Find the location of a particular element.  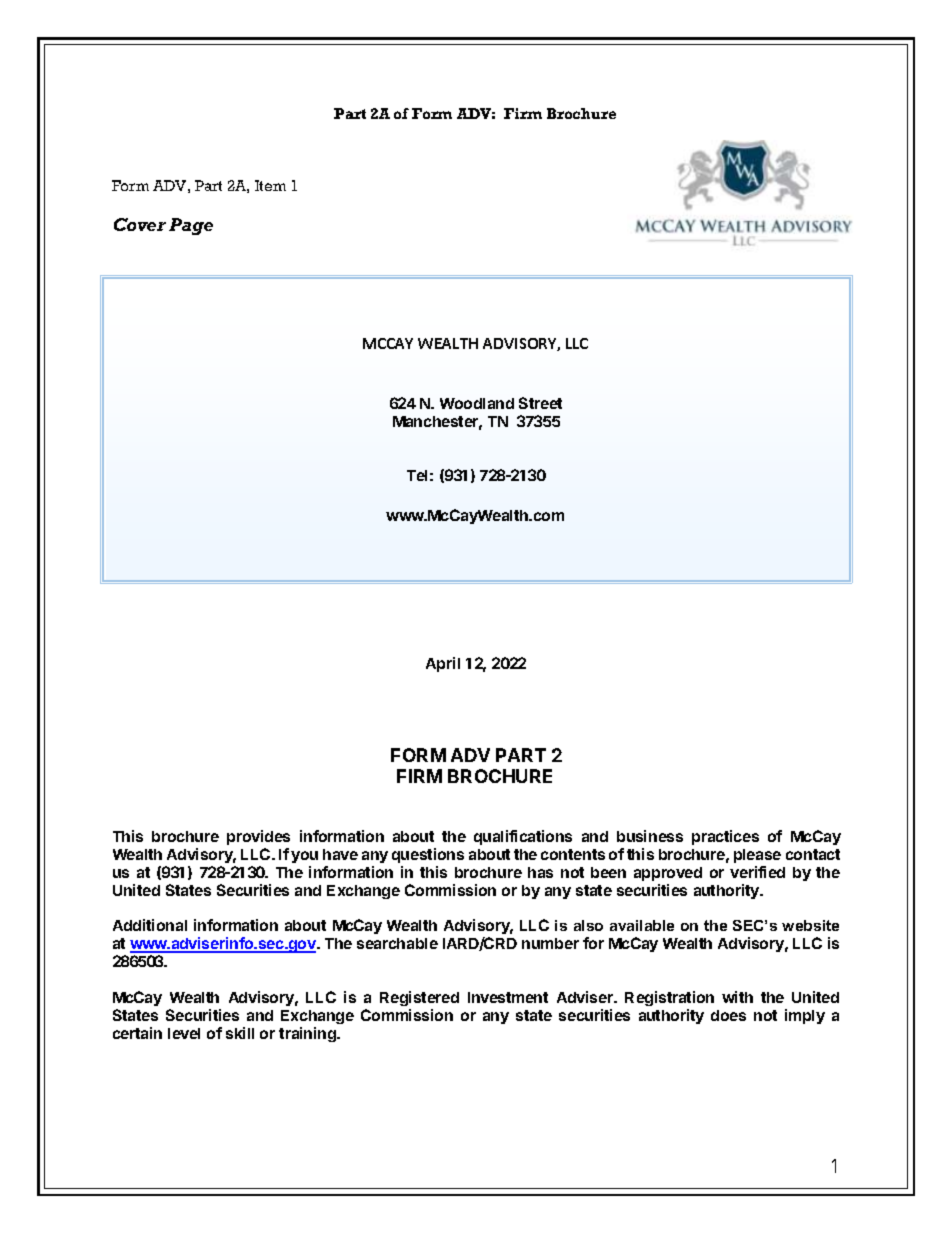

Item is located at coordinates (270, 185).
